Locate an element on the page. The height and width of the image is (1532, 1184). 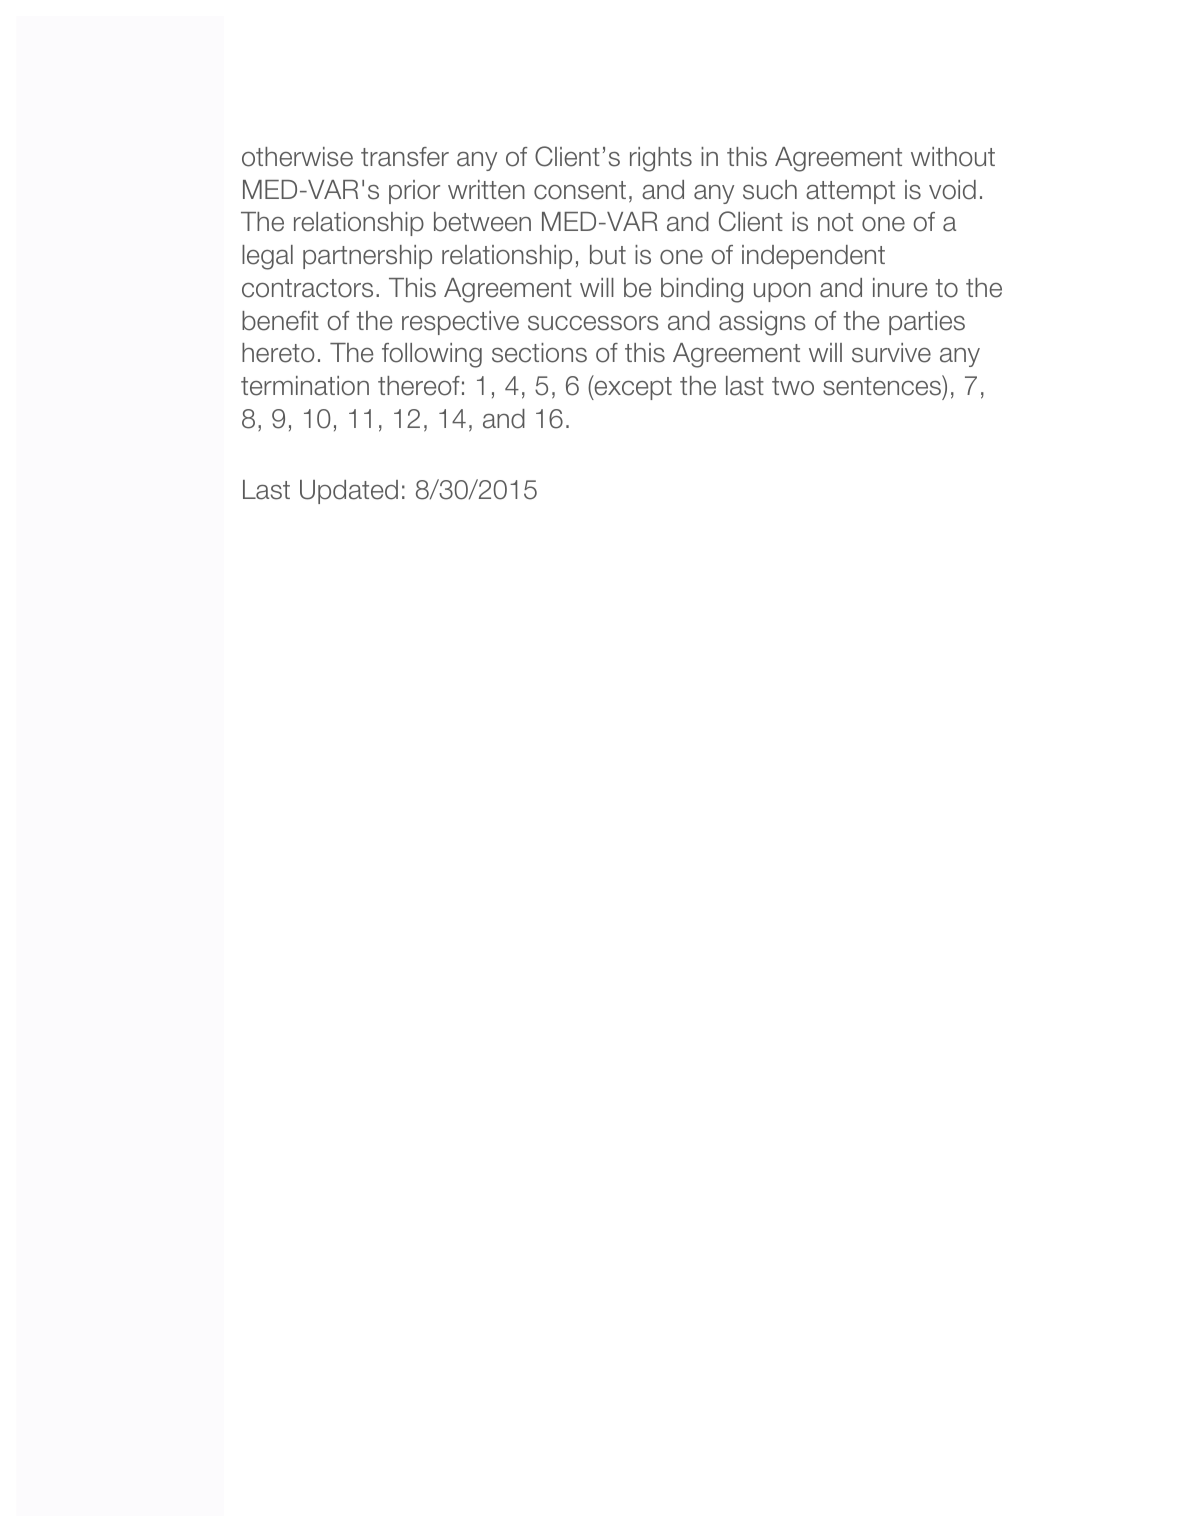
rights is located at coordinates (661, 159).
